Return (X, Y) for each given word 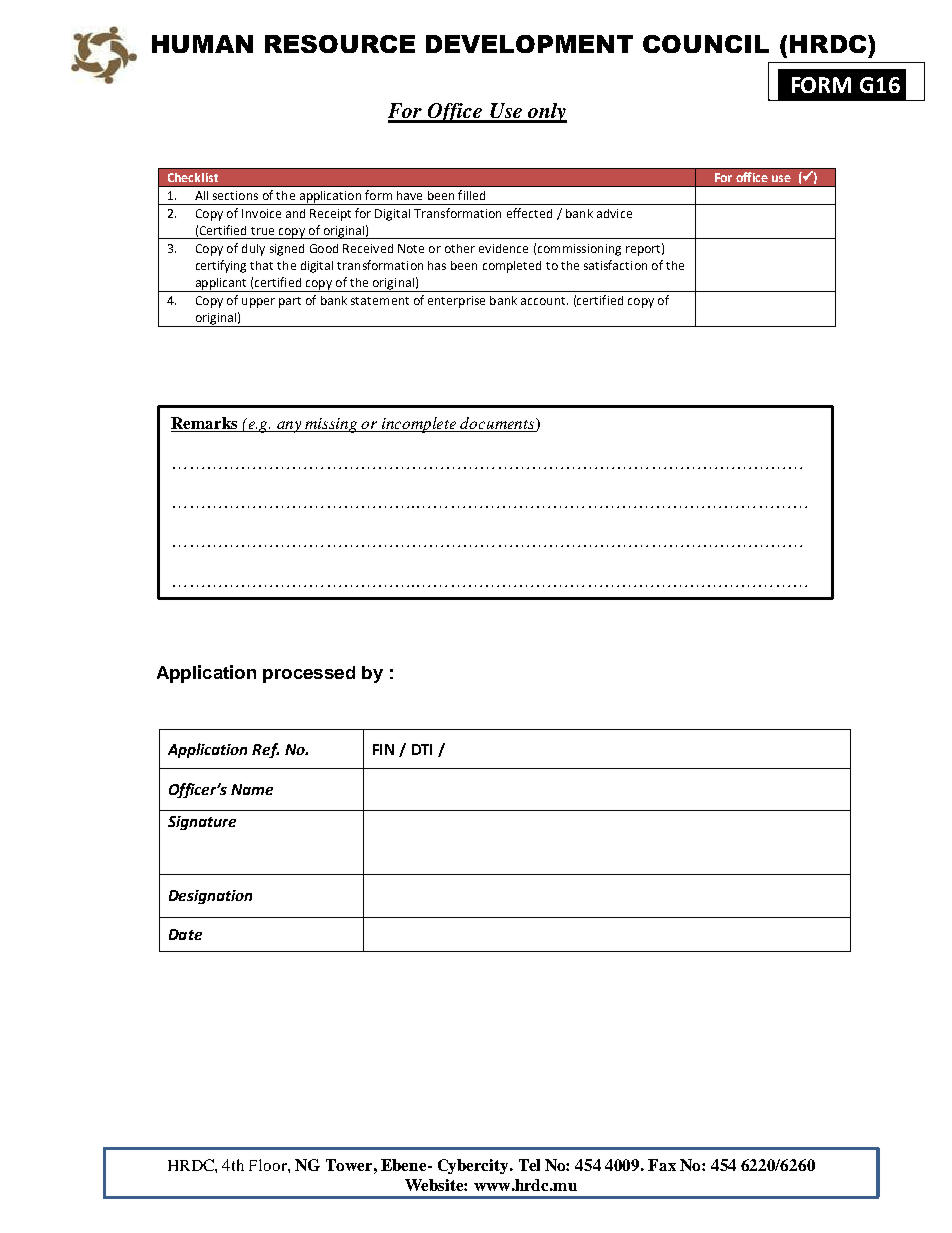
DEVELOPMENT (529, 44)
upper (258, 303)
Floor (269, 1165)
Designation (210, 897)
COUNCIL (706, 44)
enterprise (456, 302)
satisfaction (615, 265)
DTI (422, 749)
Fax (662, 1165)
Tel (529, 1165)
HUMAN (202, 44)
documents (498, 424)
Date (185, 934)
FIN (383, 749)
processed (309, 674)
